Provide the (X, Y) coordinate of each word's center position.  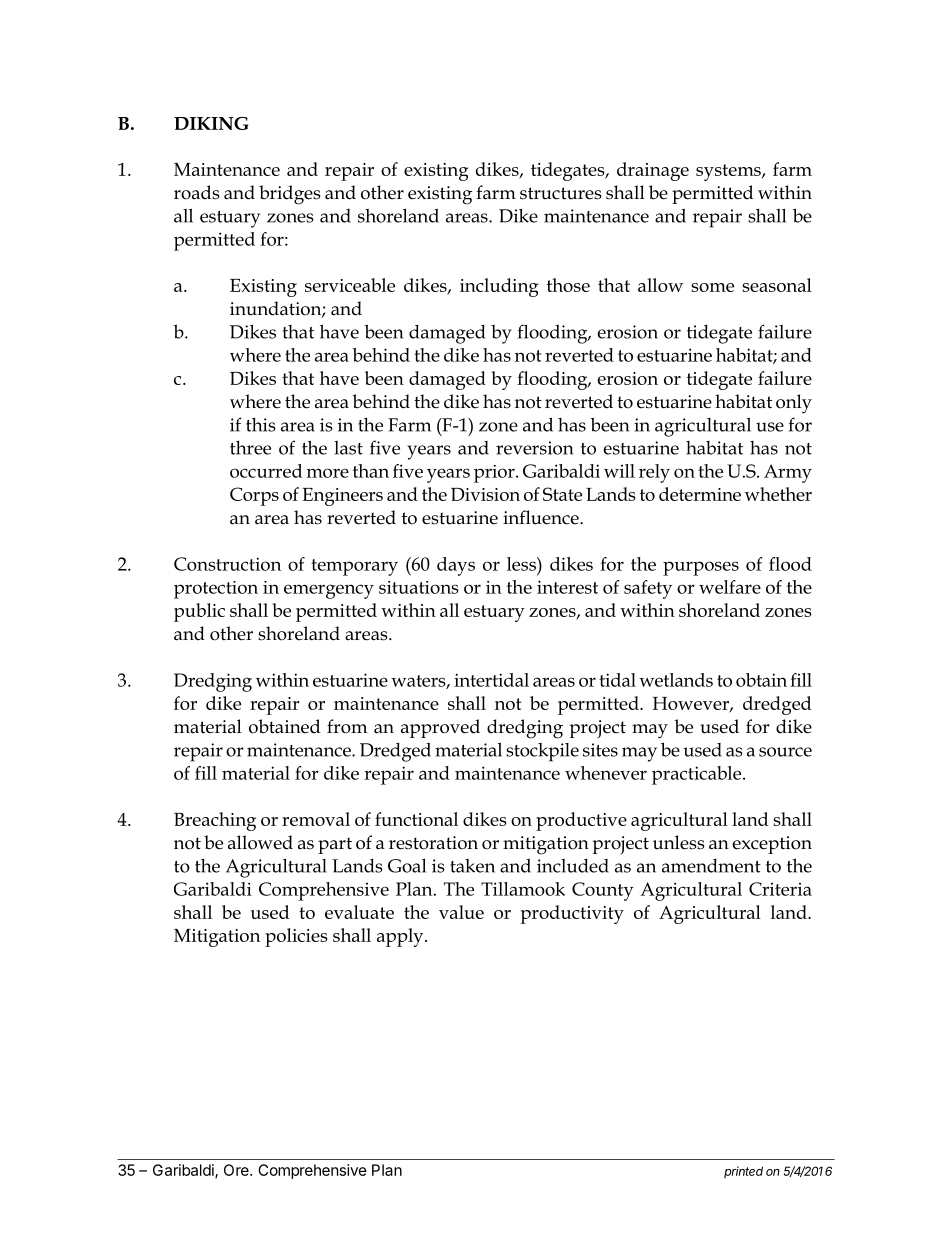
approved (440, 728)
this (261, 425)
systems (729, 172)
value (461, 912)
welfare (730, 587)
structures (561, 193)
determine (700, 494)
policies (296, 937)
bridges (290, 195)
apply (401, 937)
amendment (711, 866)
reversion (534, 448)
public (199, 612)
